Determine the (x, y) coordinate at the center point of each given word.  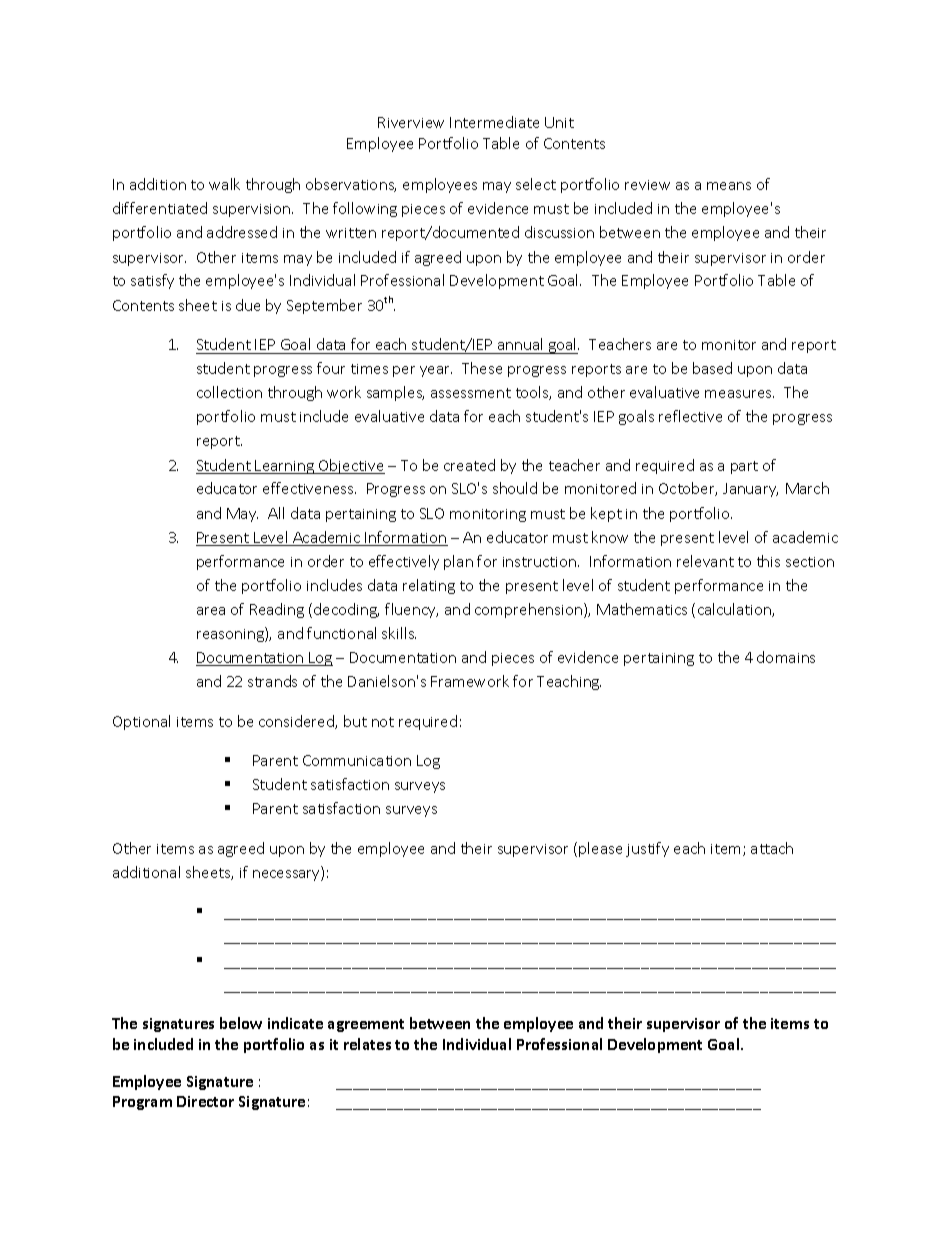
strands (272, 681)
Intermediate (494, 122)
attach (772, 848)
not (383, 722)
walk (224, 184)
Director (205, 1101)
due (248, 305)
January (750, 490)
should (515, 488)
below (241, 1023)
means (729, 186)
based (712, 368)
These (482, 368)
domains (786, 657)
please (600, 849)
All (276, 513)
